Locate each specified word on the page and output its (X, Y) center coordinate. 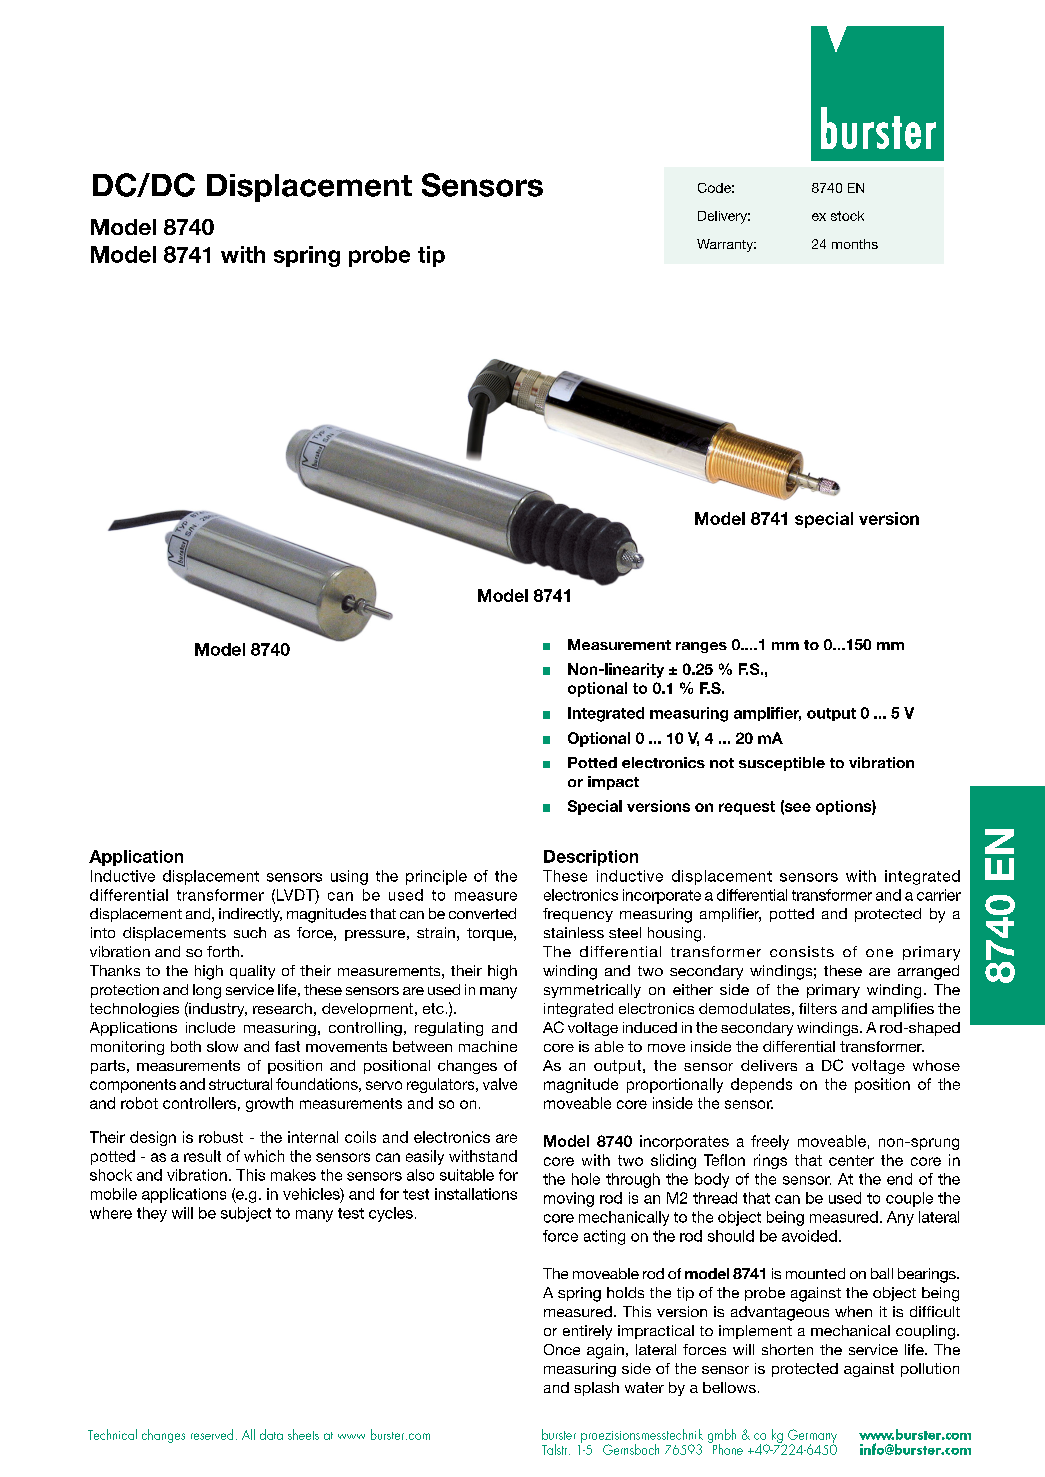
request (747, 808)
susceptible (782, 764)
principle (436, 877)
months (855, 244)
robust (221, 1137)
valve (500, 1084)
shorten (787, 1349)
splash (596, 1389)
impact (613, 783)
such (250, 932)
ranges (701, 647)
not (722, 763)
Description (591, 858)
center (851, 1160)
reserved (212, 1434)
